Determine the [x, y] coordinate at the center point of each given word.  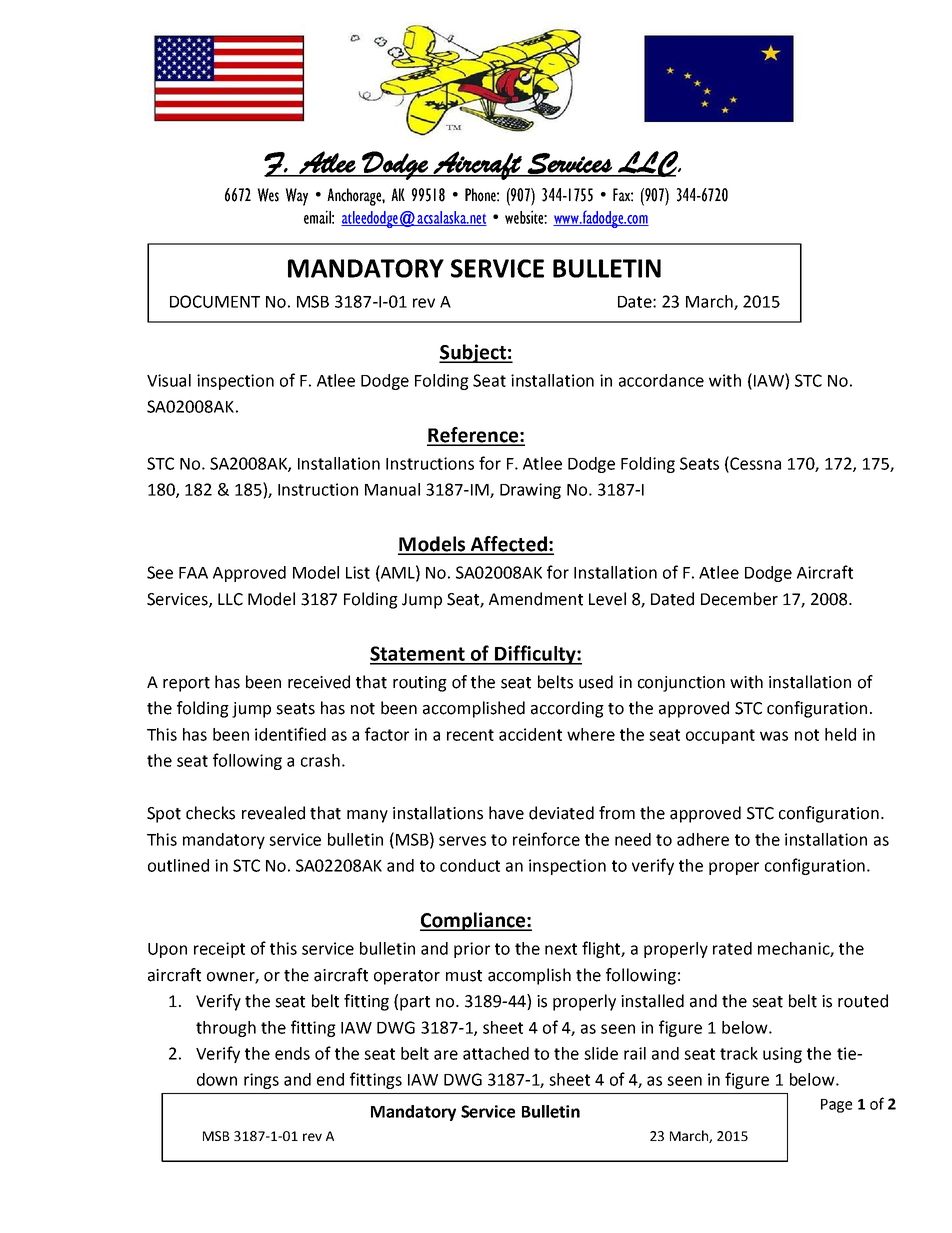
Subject [473, 353]
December [739, 599]
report [186, 684]
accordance [661, 380]
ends [292, 1053]
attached [496, 1053]
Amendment [536, 599]
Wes [268, 195]
